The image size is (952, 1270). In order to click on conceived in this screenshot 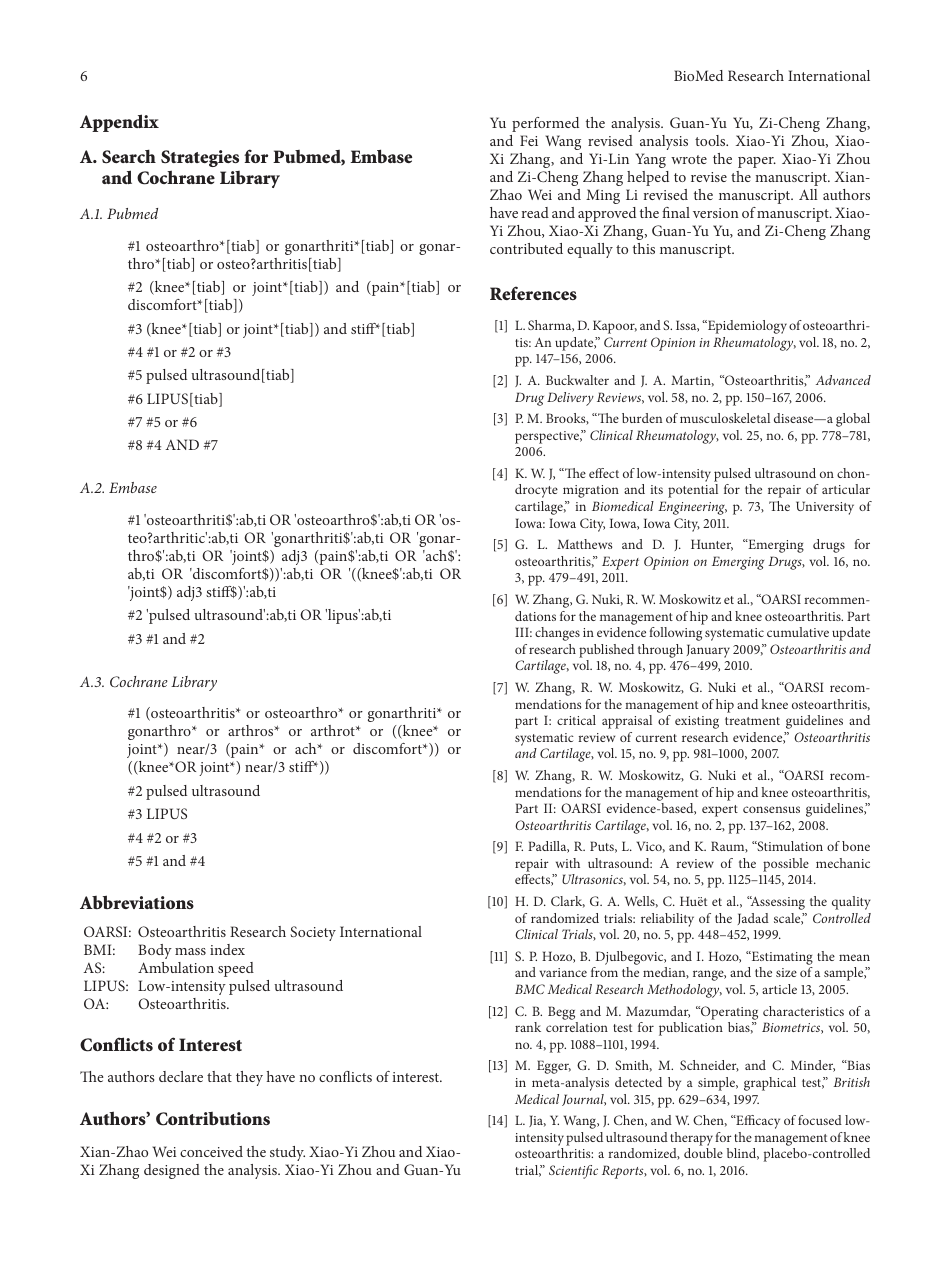, I will do `click(211, 1151)`.
